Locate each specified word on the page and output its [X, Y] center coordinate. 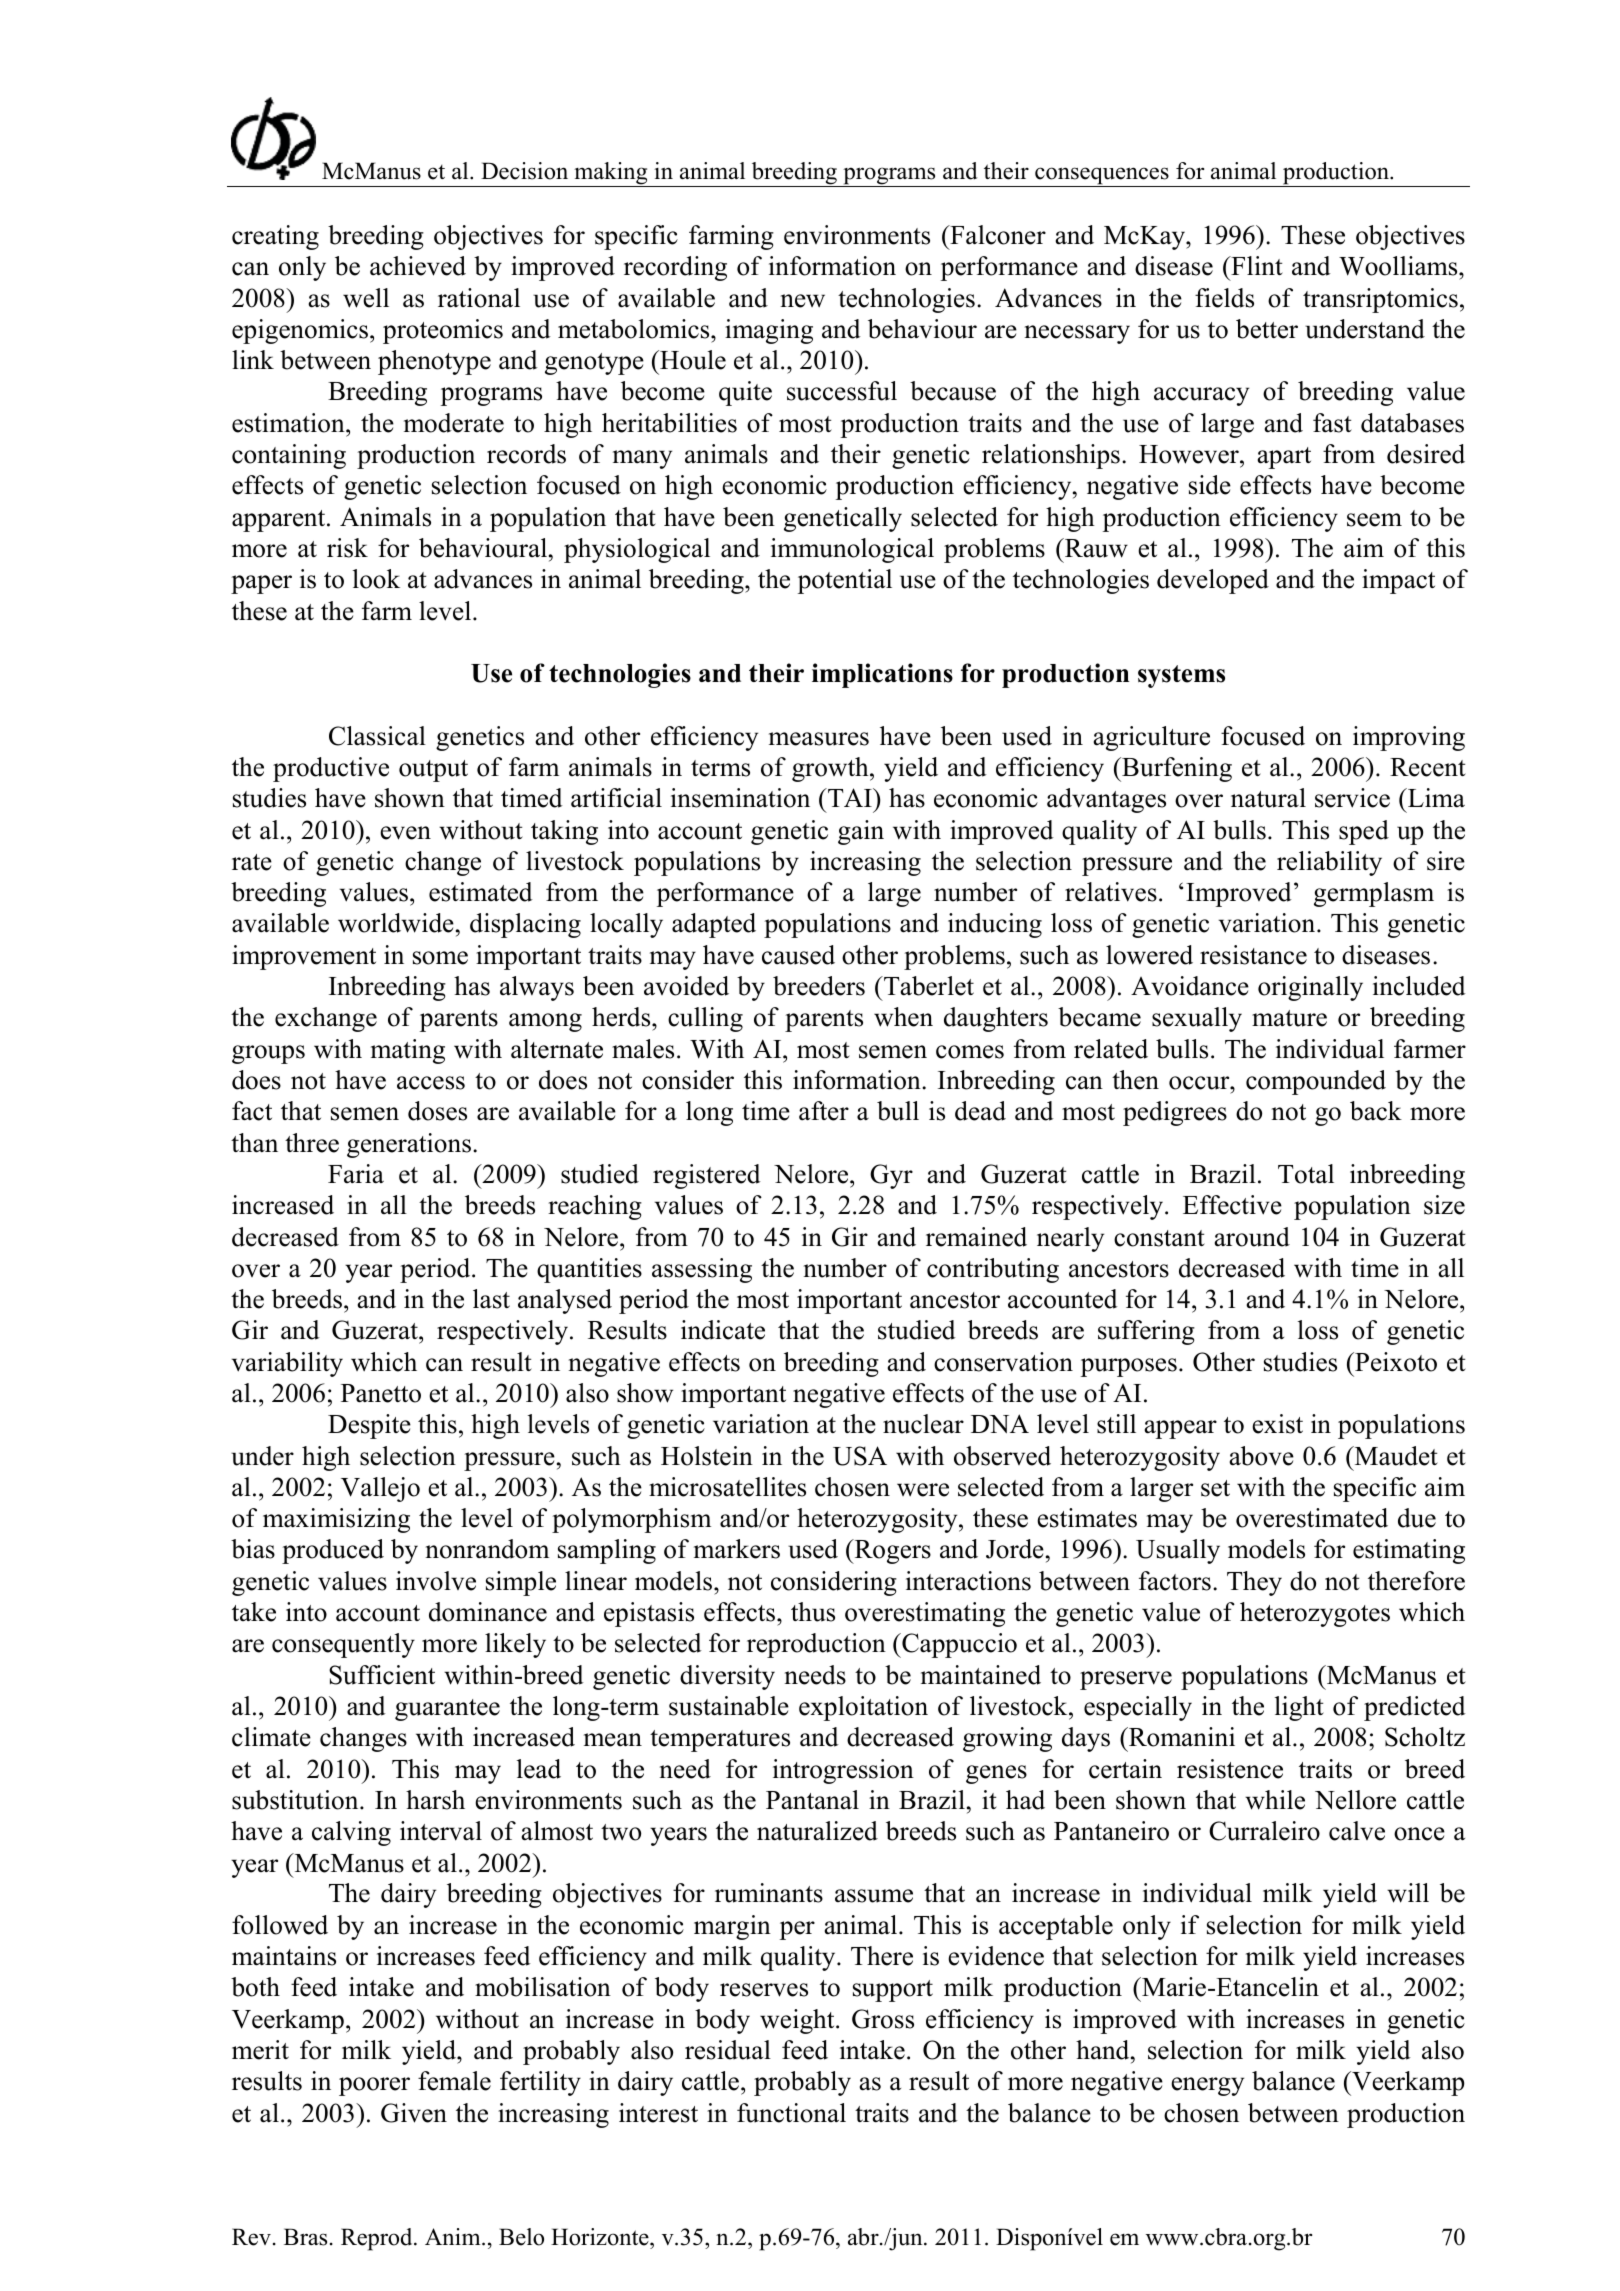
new [803, 301]
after [824, 1111]
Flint [1256, 265]
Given [414, 2113]
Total [1306, 1174]
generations [409, 1145]
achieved [418, 266]
